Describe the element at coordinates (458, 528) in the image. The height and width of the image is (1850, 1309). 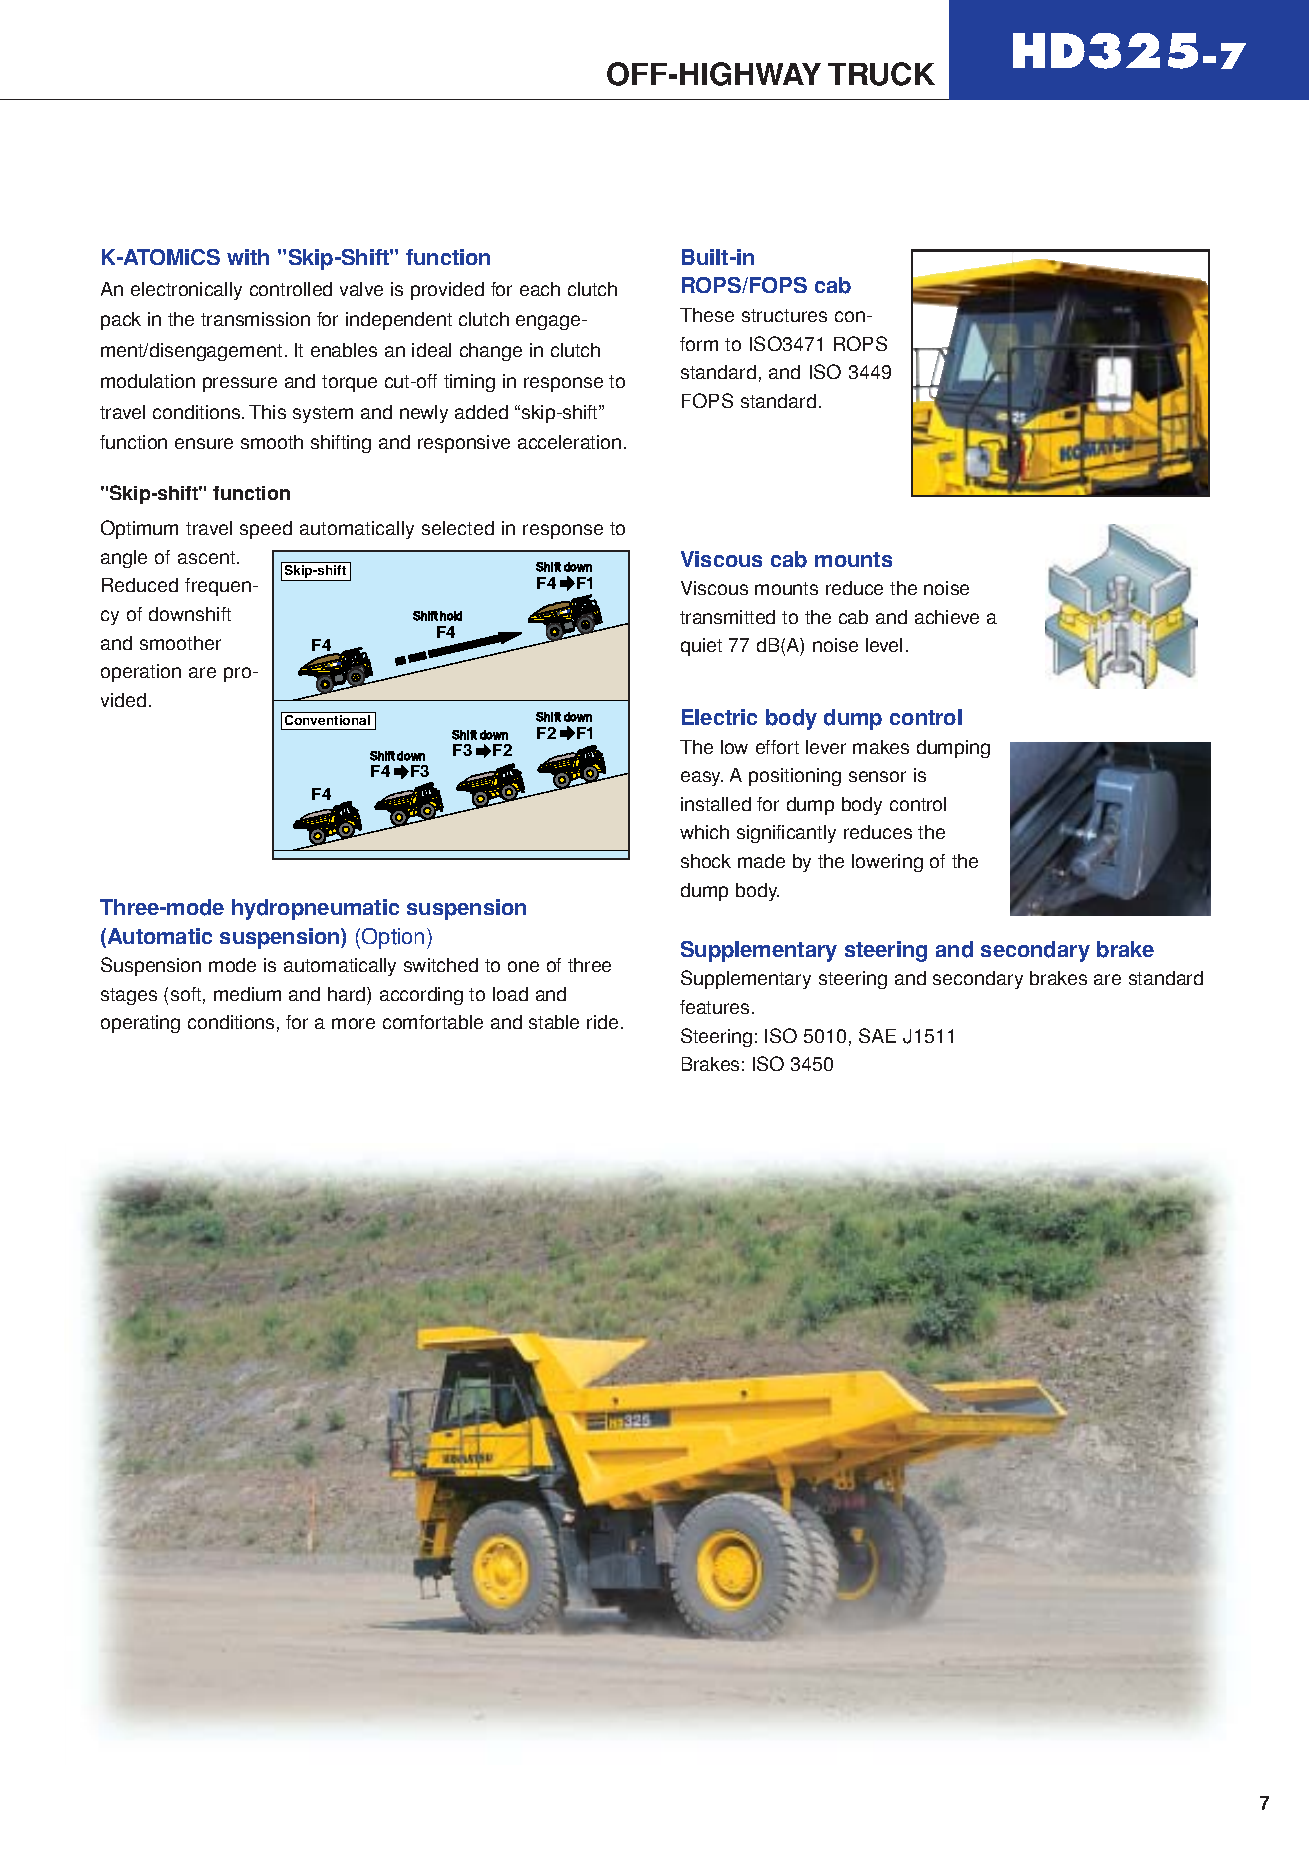
I see `selected` at that location.
